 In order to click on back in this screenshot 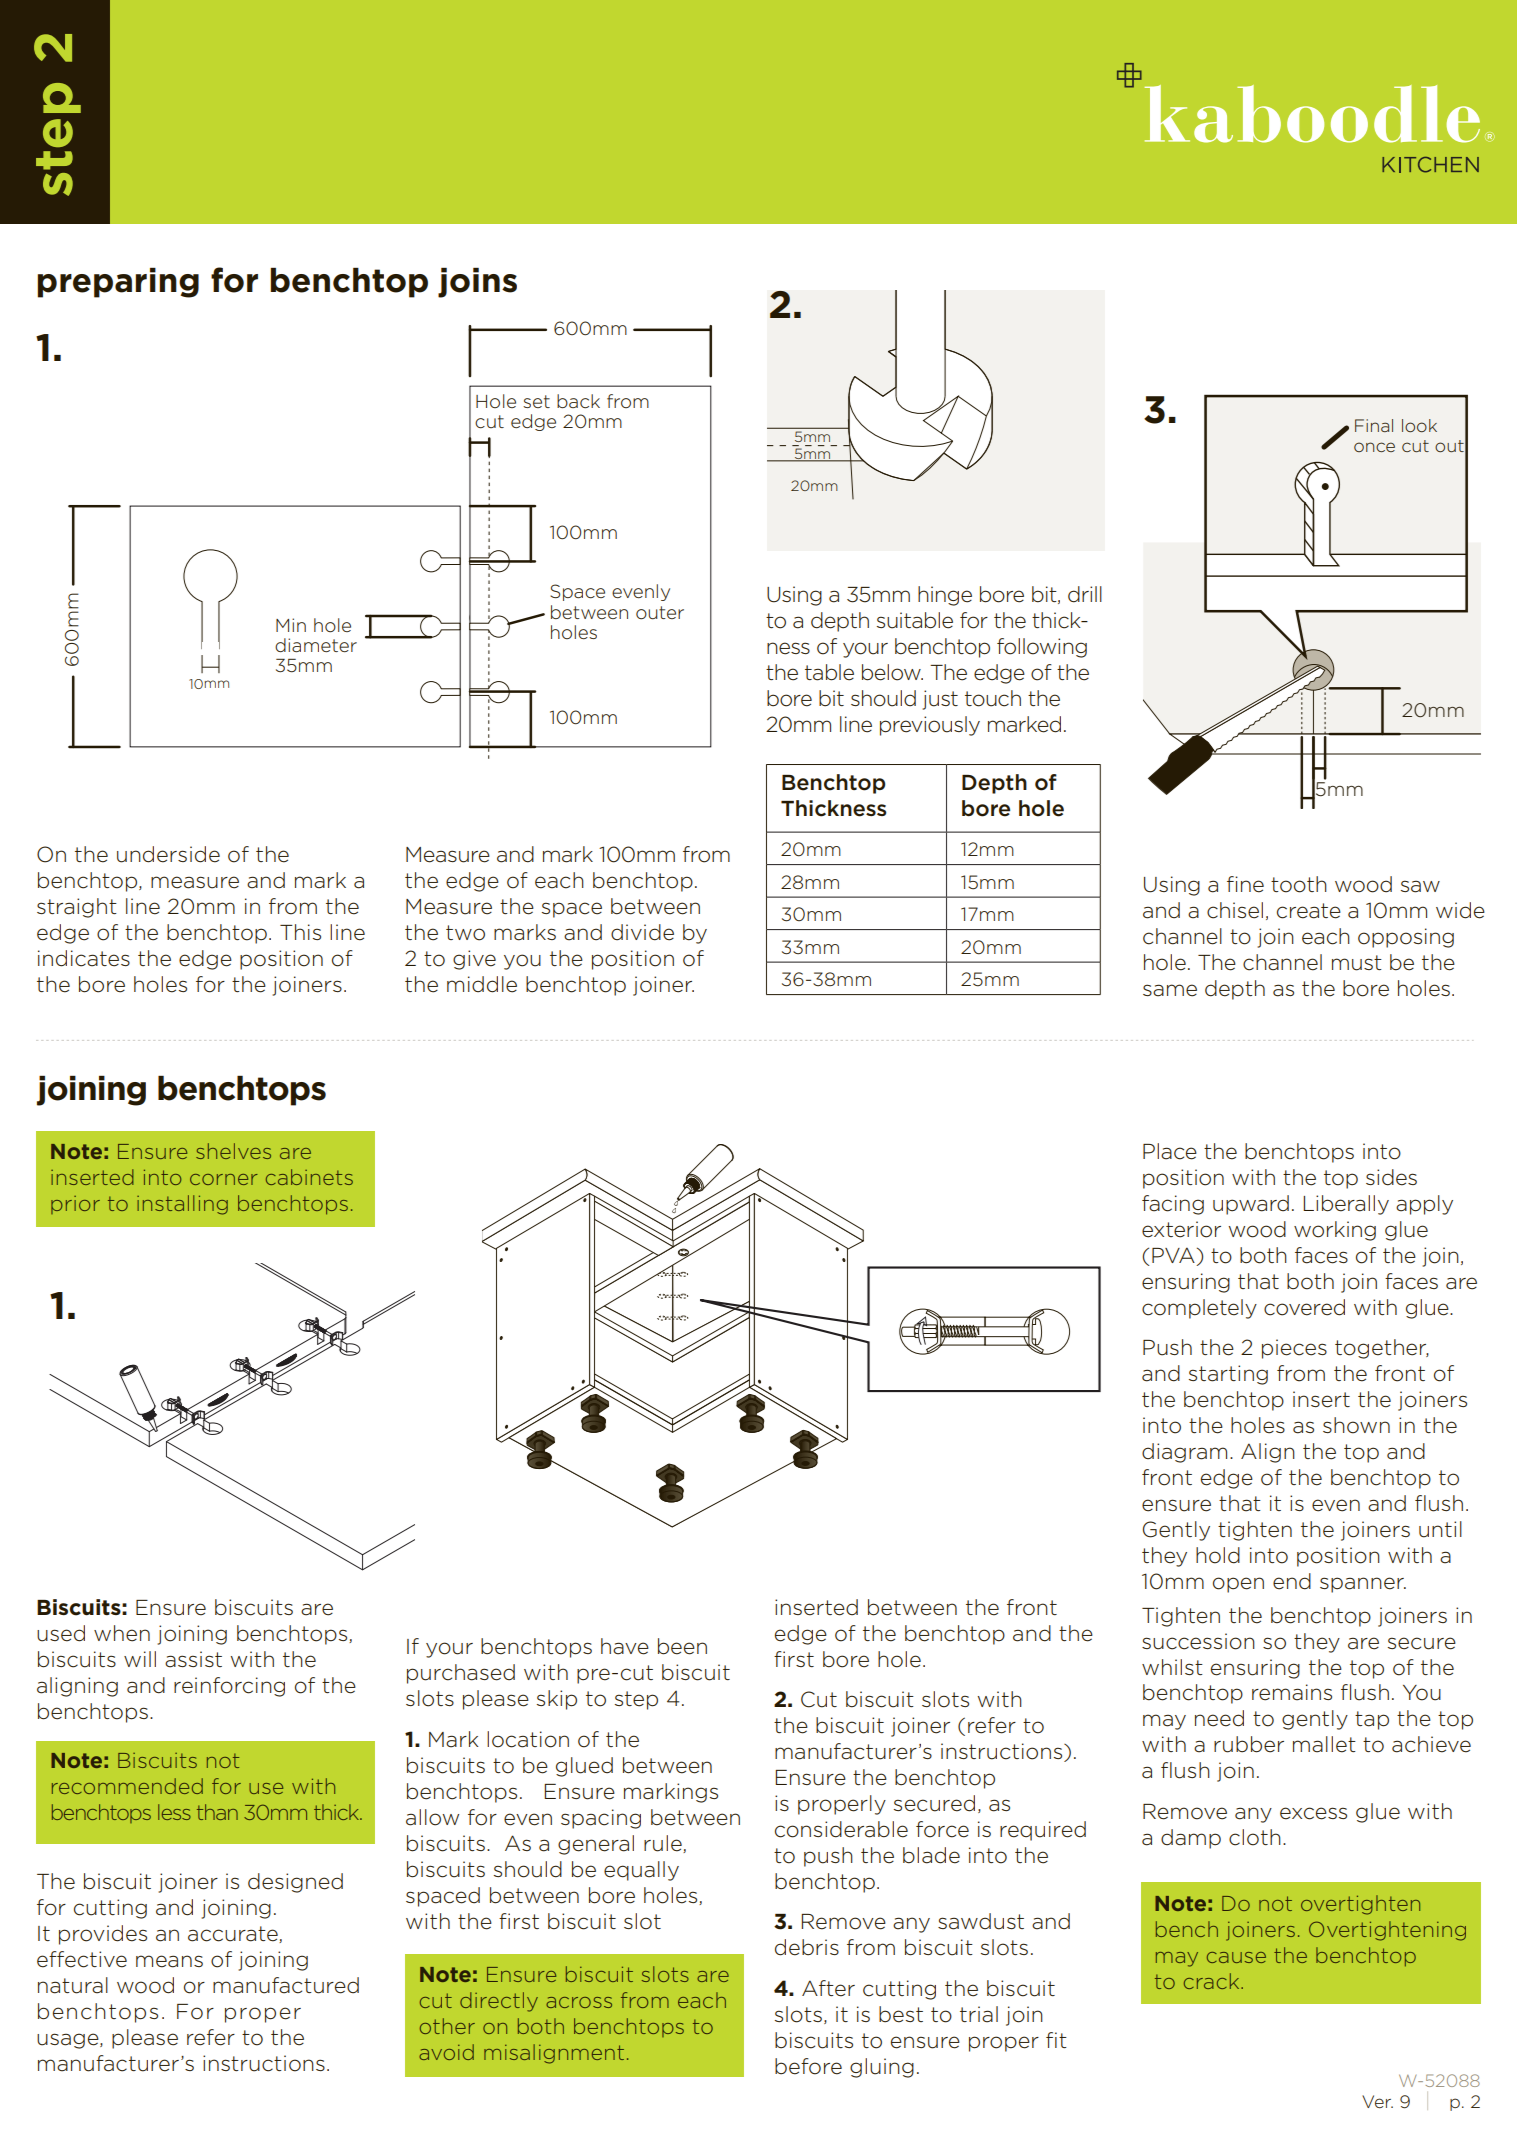, I will do `click(578, 401)`.
